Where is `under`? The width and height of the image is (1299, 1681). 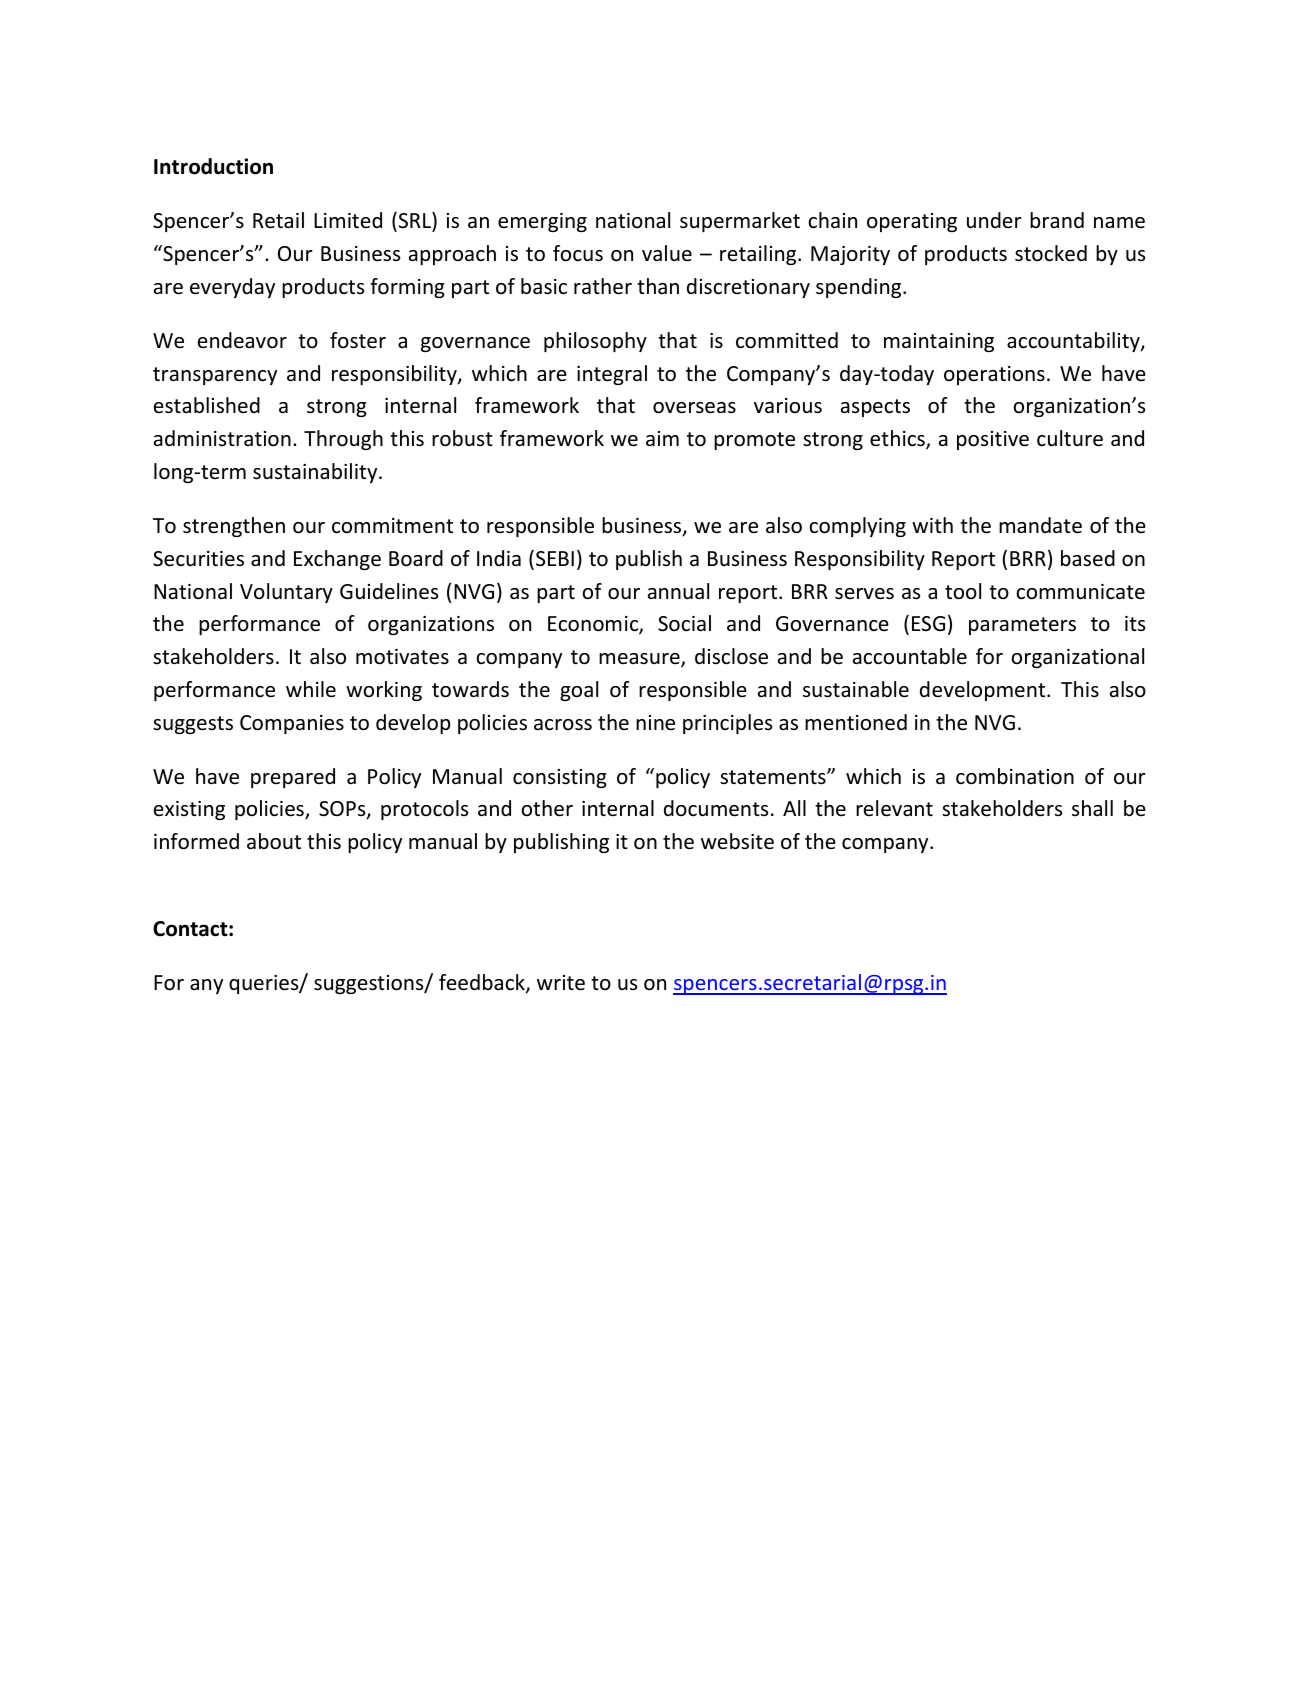 under is located at coordinates (994, 220).
